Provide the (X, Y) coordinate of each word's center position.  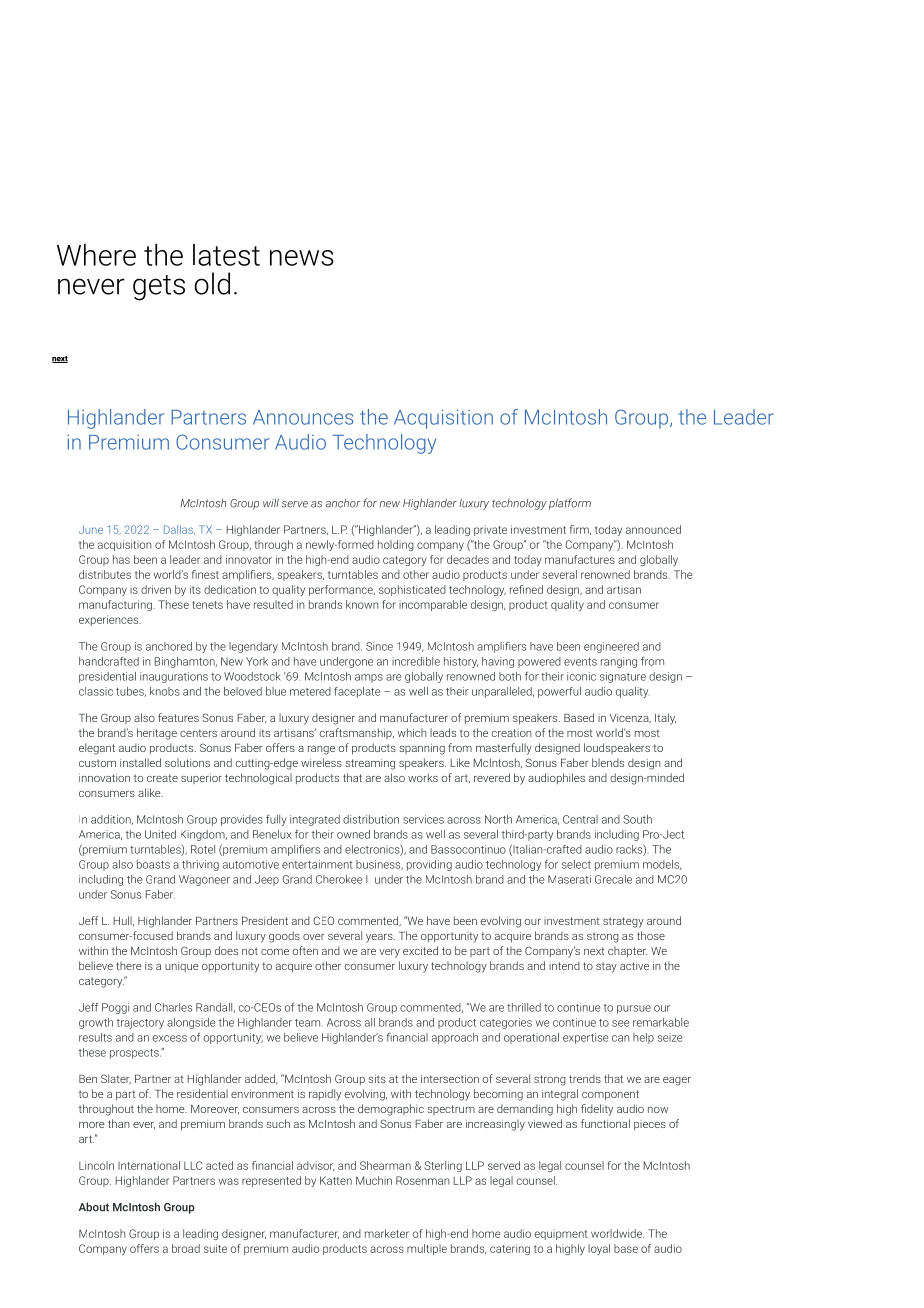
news (302, 258)
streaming (370, 764)
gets (159, 288)
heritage (157, 734)
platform (570, 504)
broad (186, 1248)
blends (608, 762)
